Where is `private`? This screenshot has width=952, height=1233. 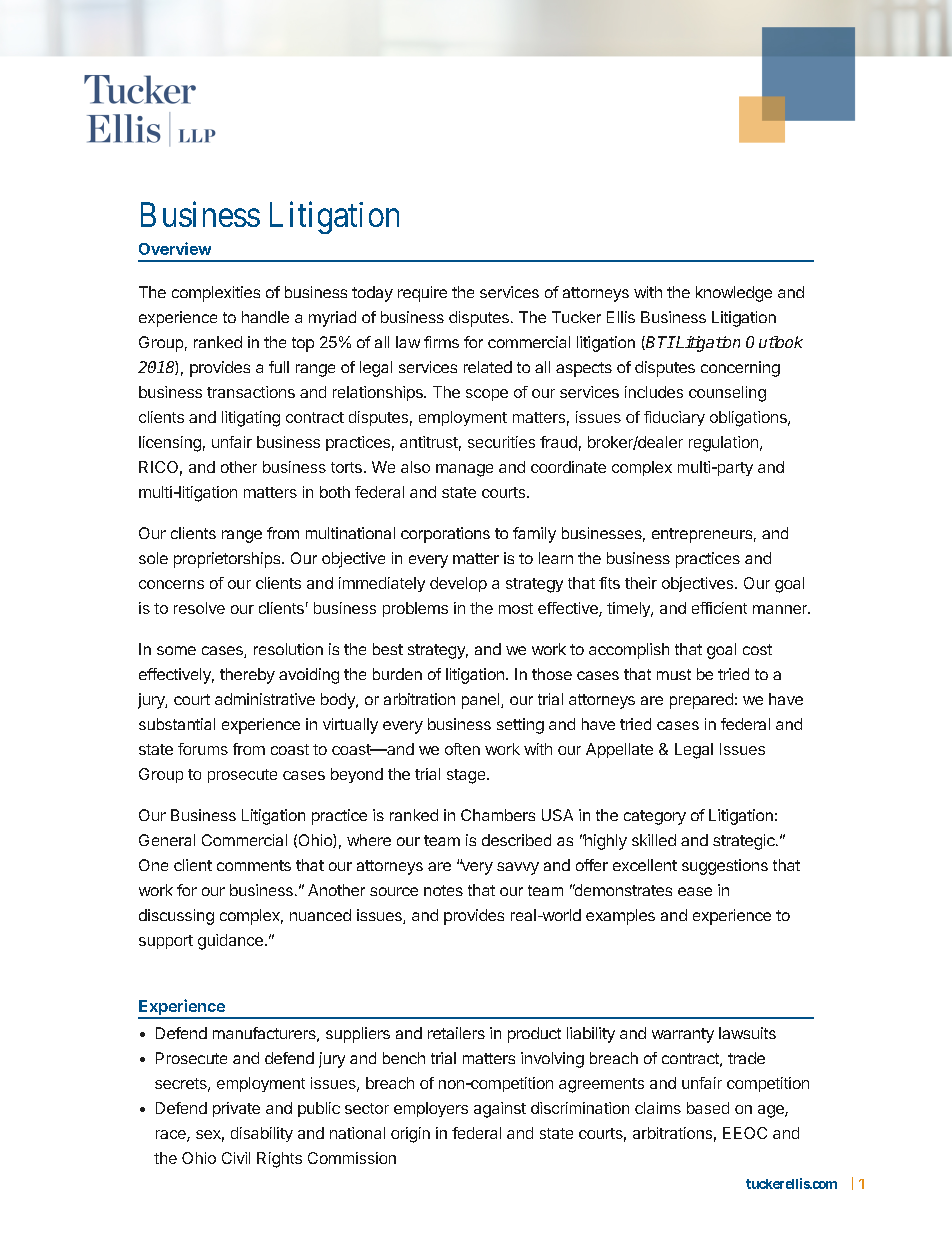 private is located at coordinates (236, 1109).
